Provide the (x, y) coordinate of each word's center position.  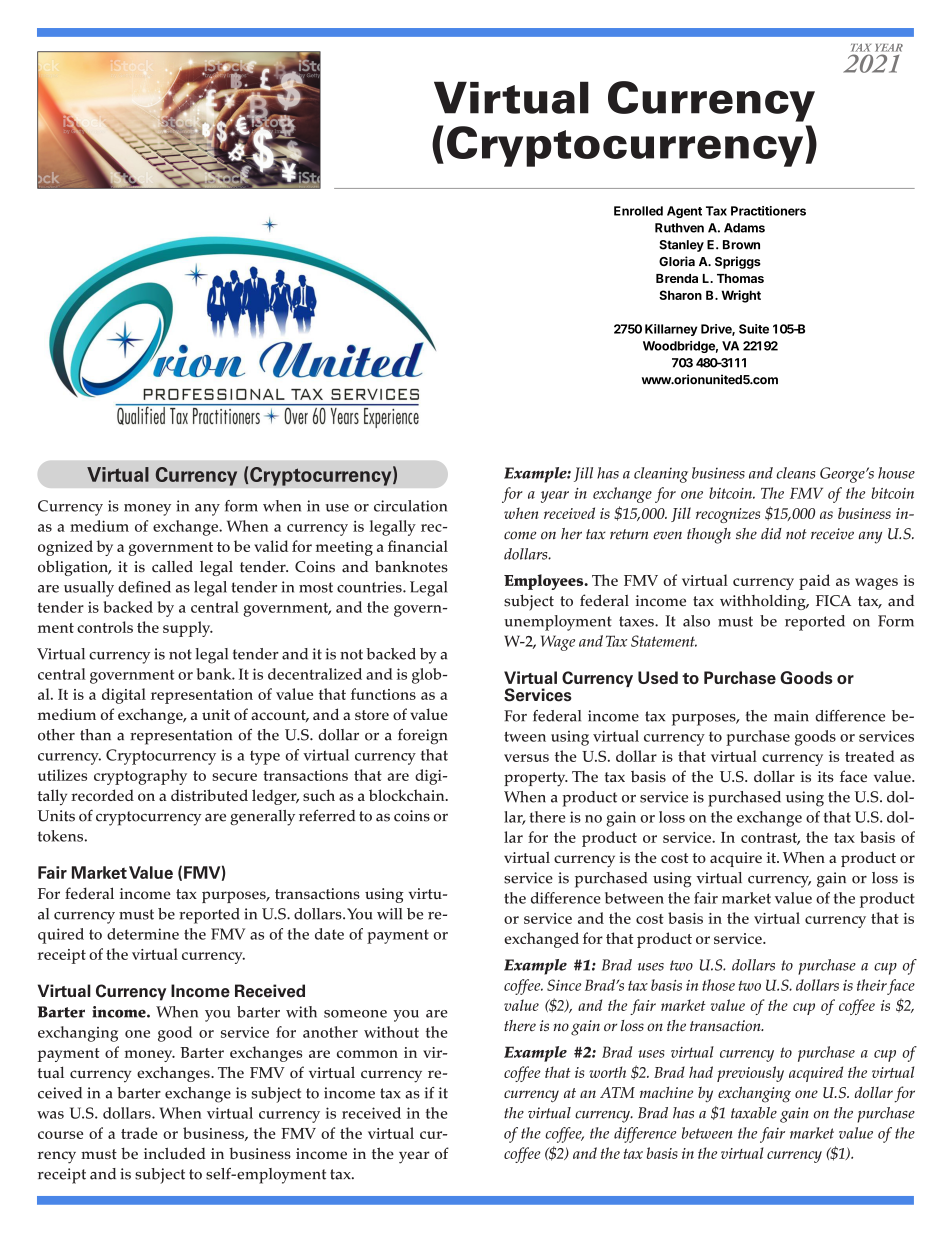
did (771, 533)
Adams (744, 228)
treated (870, 756)
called (172, 566)
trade (139, 1133)
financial (418, 546)
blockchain (408, 795)
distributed (209, 795)
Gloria (677, 261)
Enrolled (638, 211)
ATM (617, 1092)
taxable (754, 1113)
